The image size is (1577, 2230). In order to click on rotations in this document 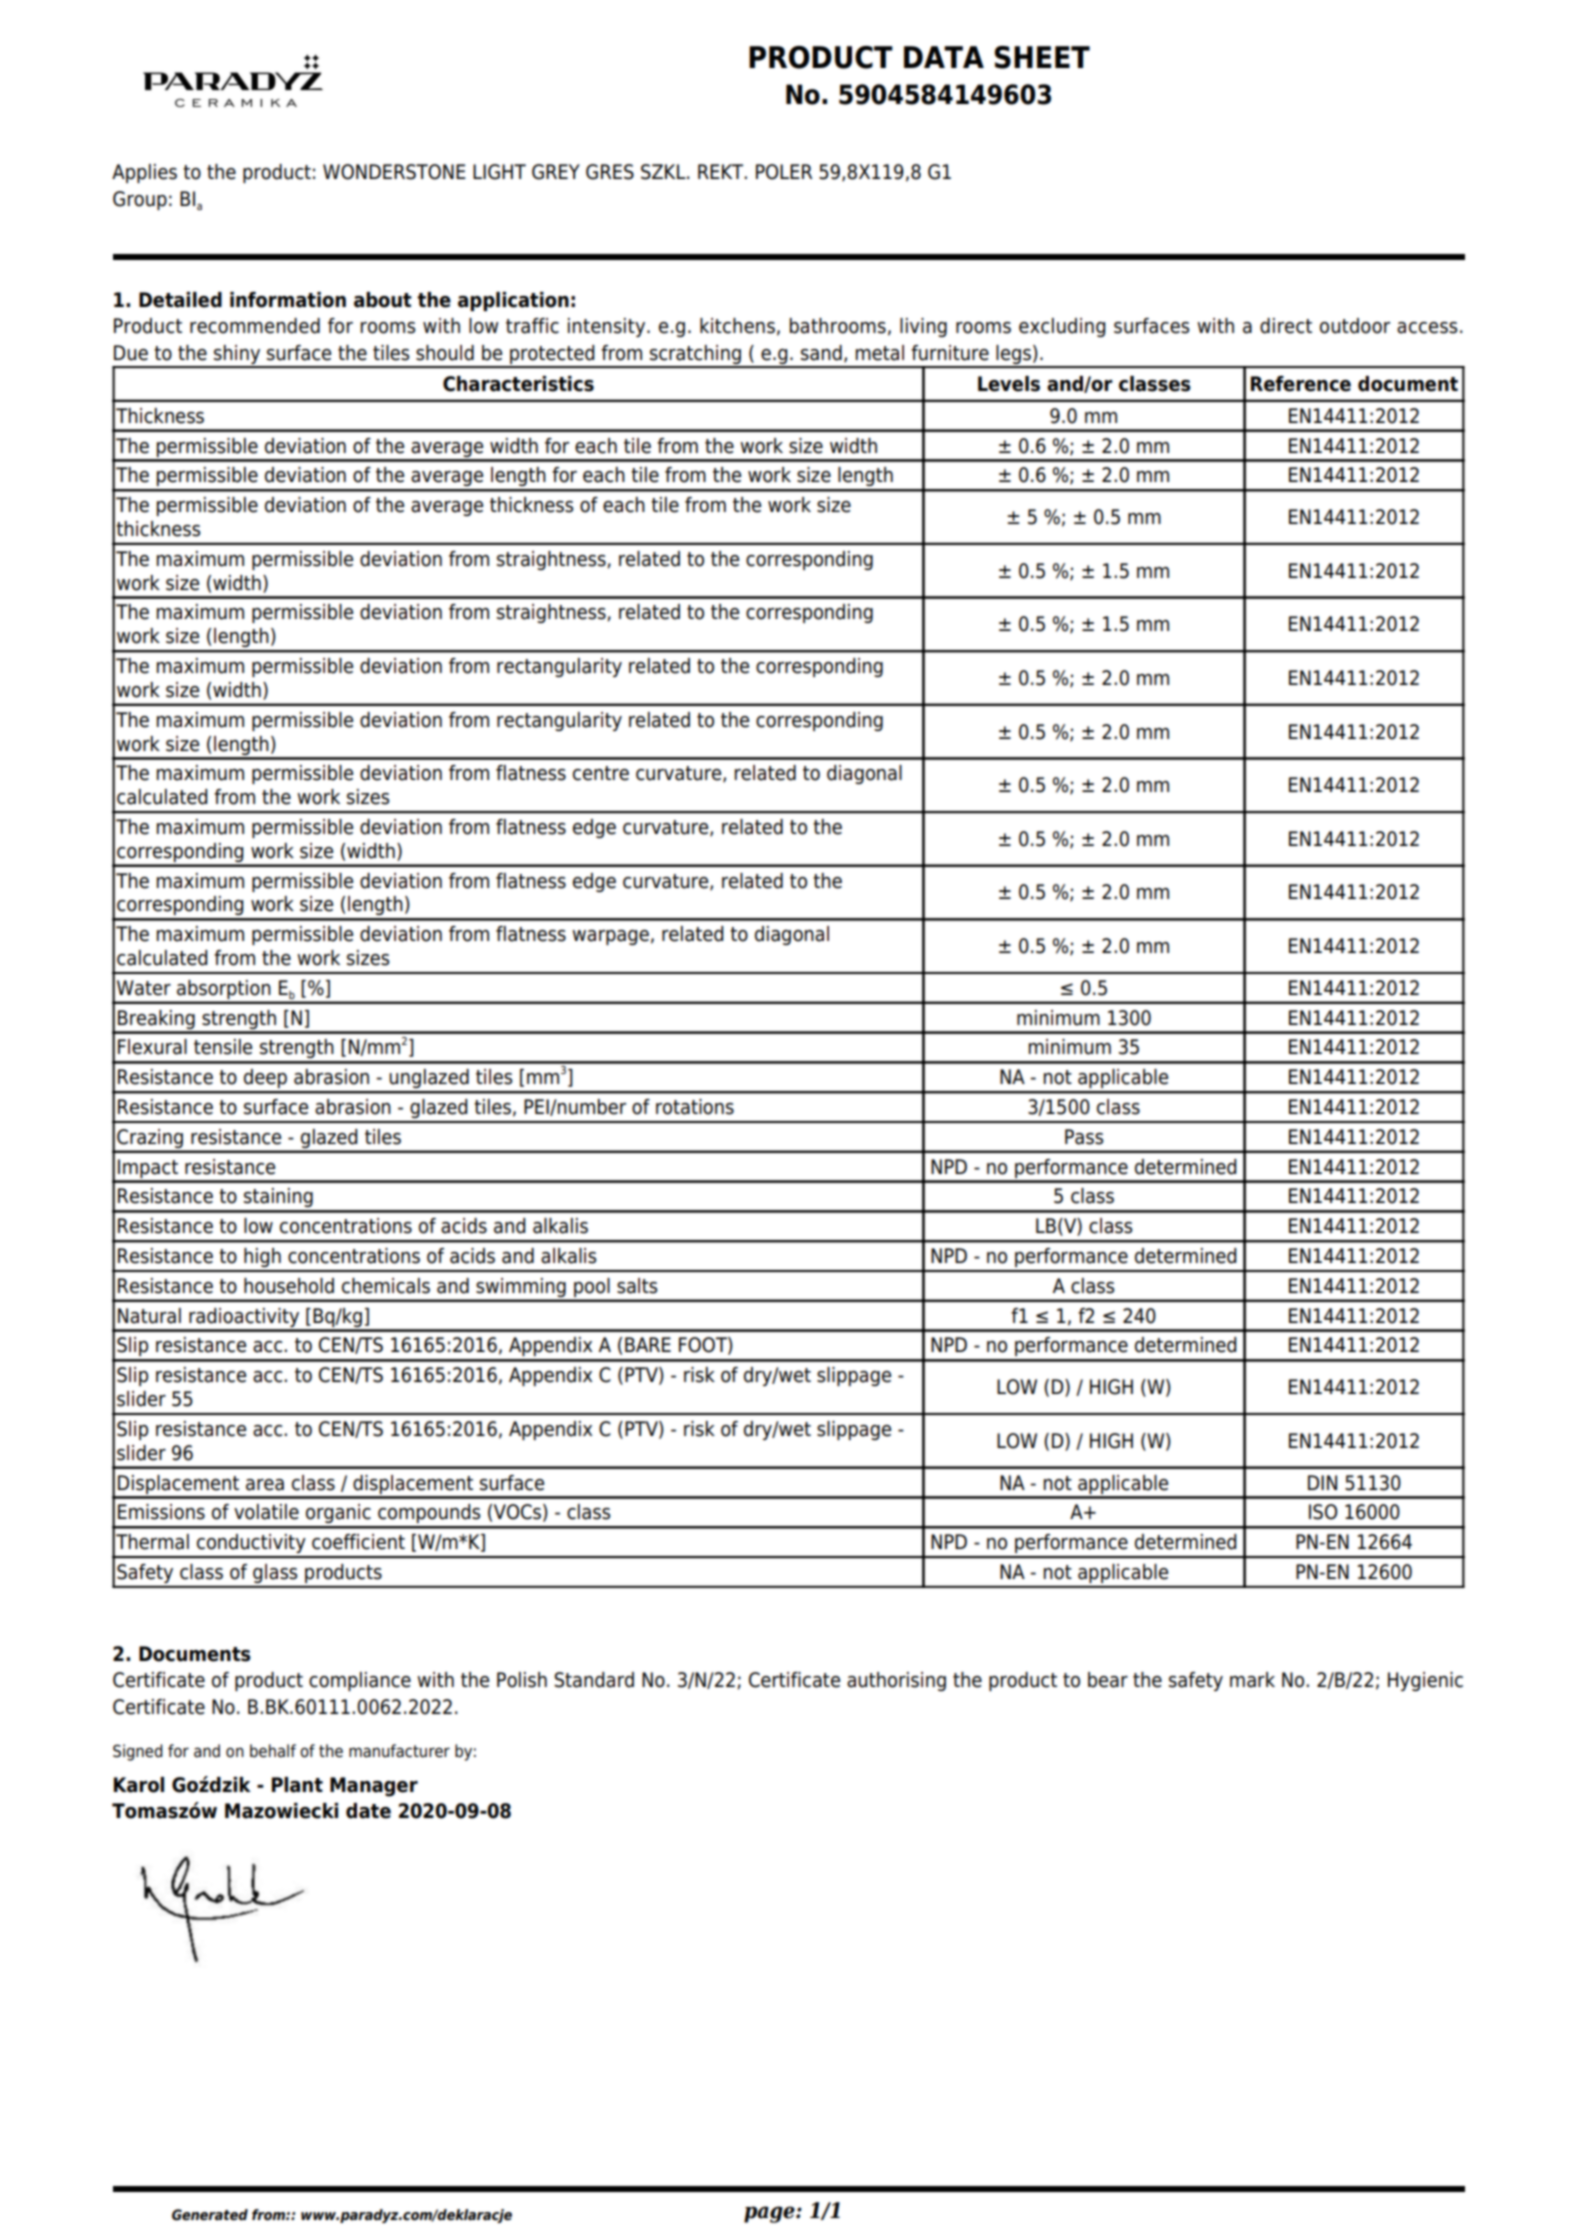, I will do `click(695, 1107)`.
